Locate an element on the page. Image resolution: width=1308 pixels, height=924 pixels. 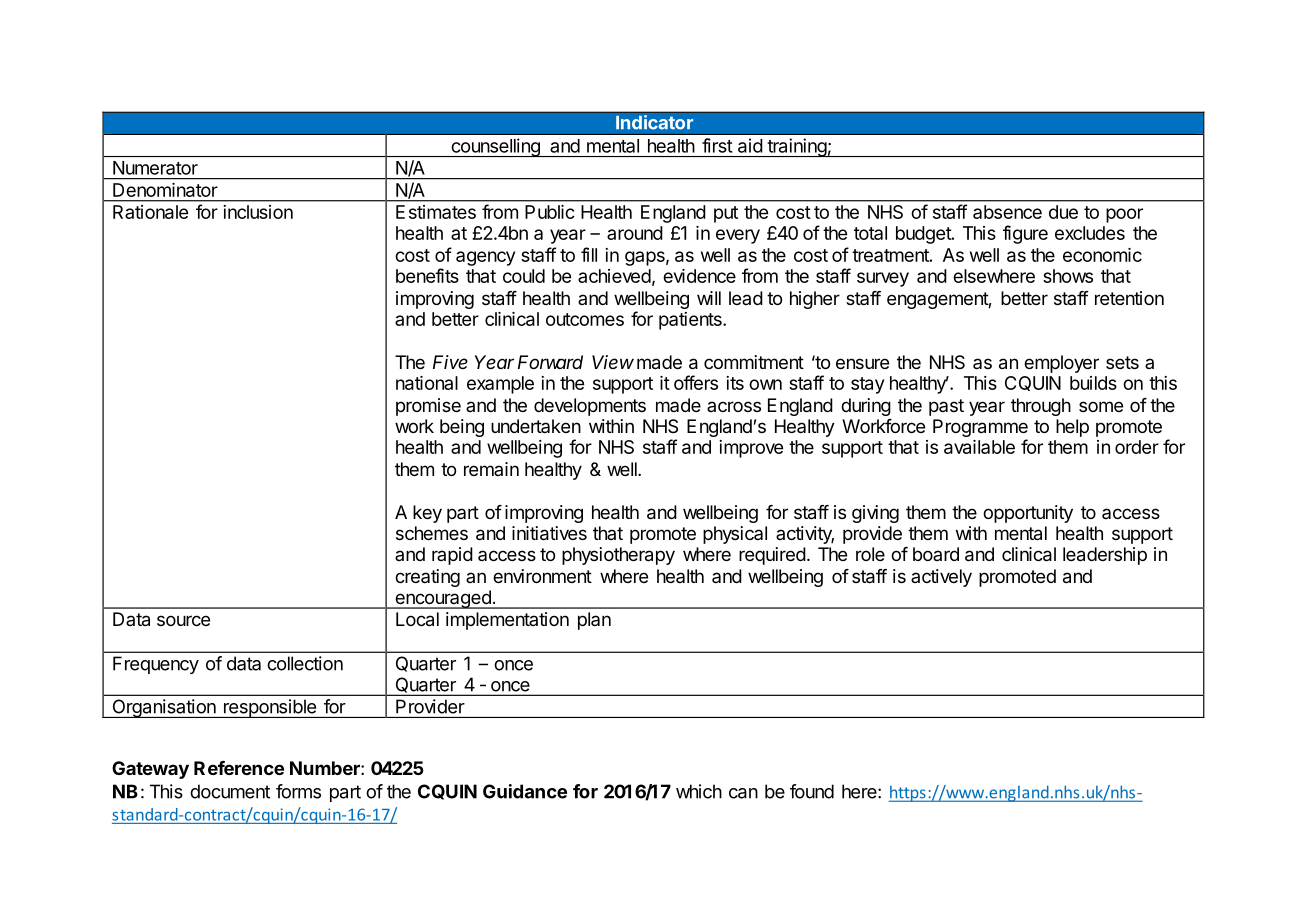
which is located at coordinates (699, 791).
